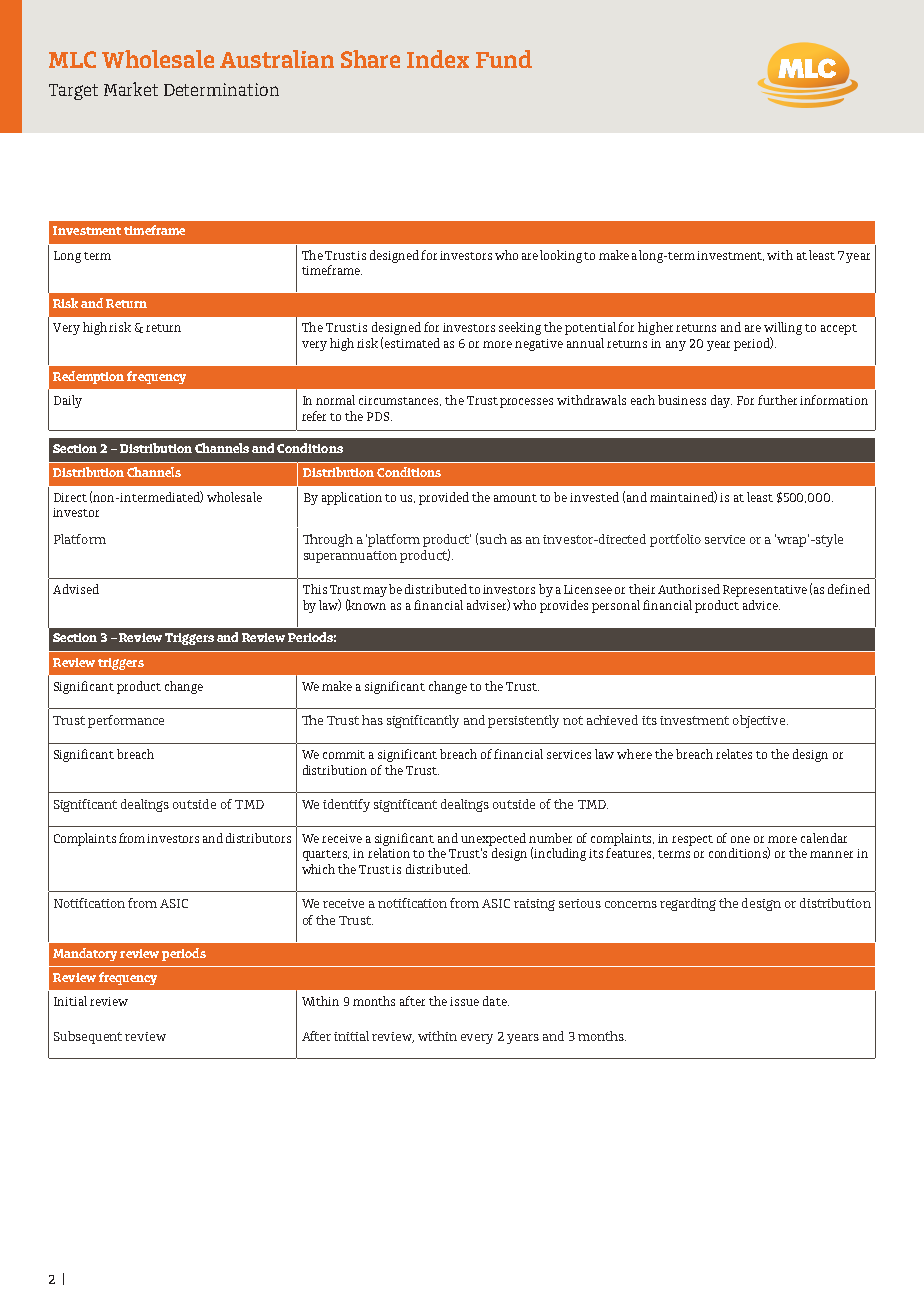  I want to click on Market, so click(131, 89).
